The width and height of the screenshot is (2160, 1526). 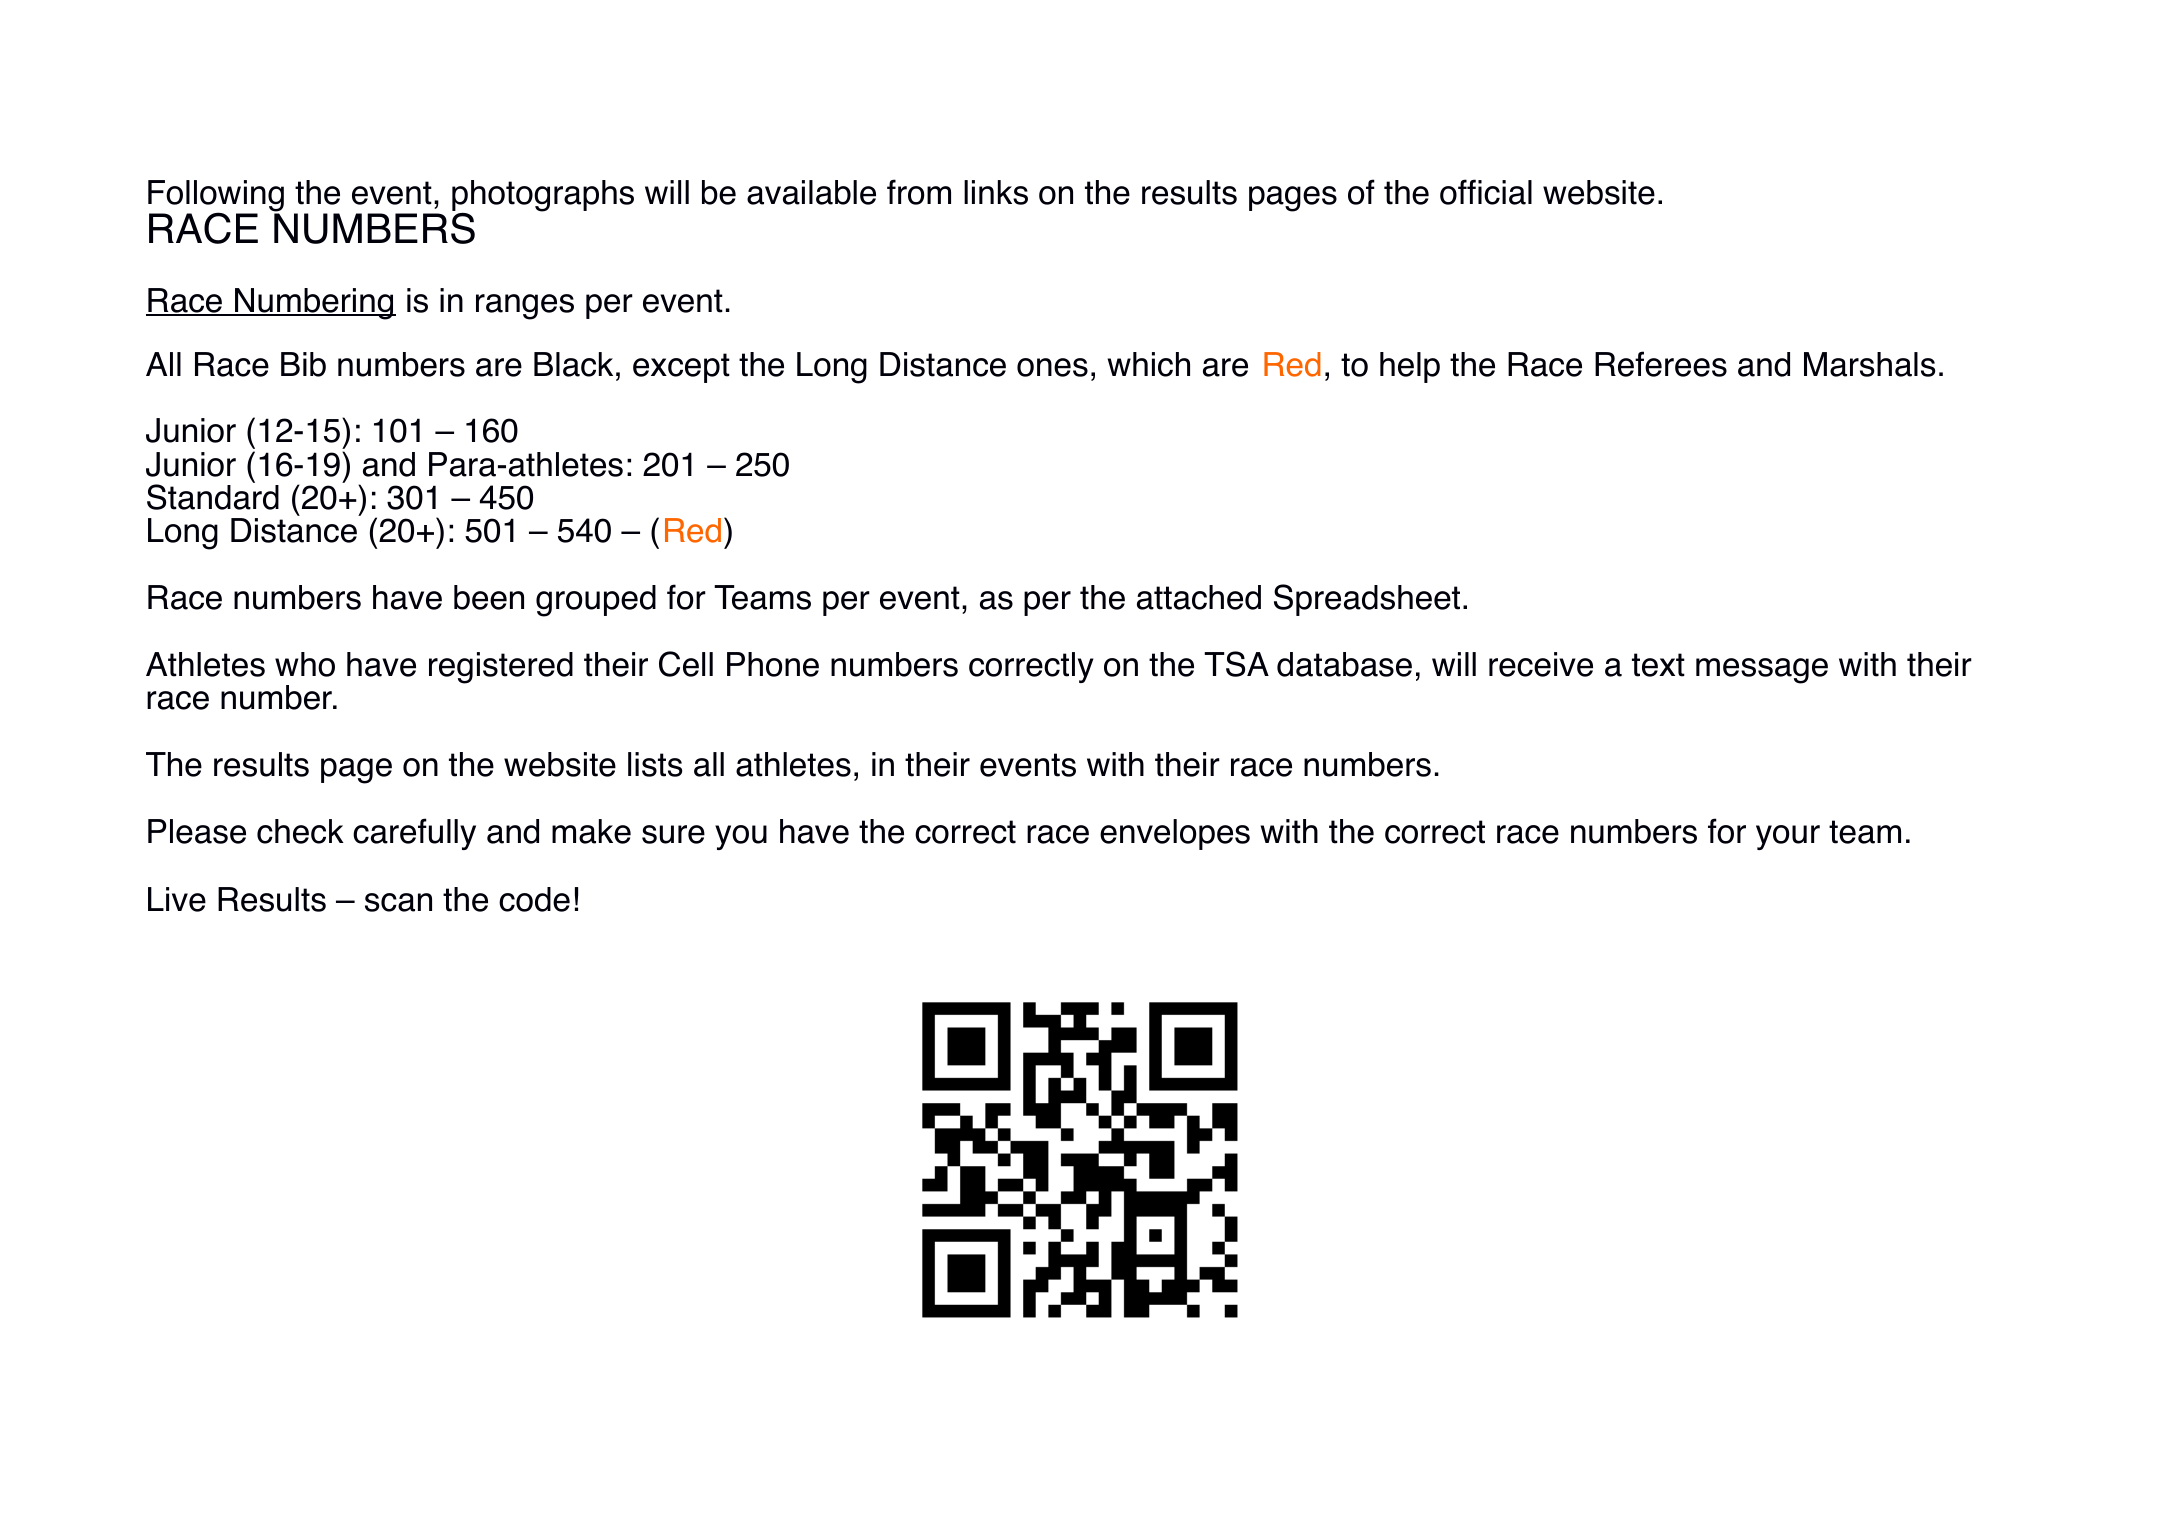 What do you see at coordinates (673, 834) in the screenshot?
I see `sure` at bounding box center [673, 834].
